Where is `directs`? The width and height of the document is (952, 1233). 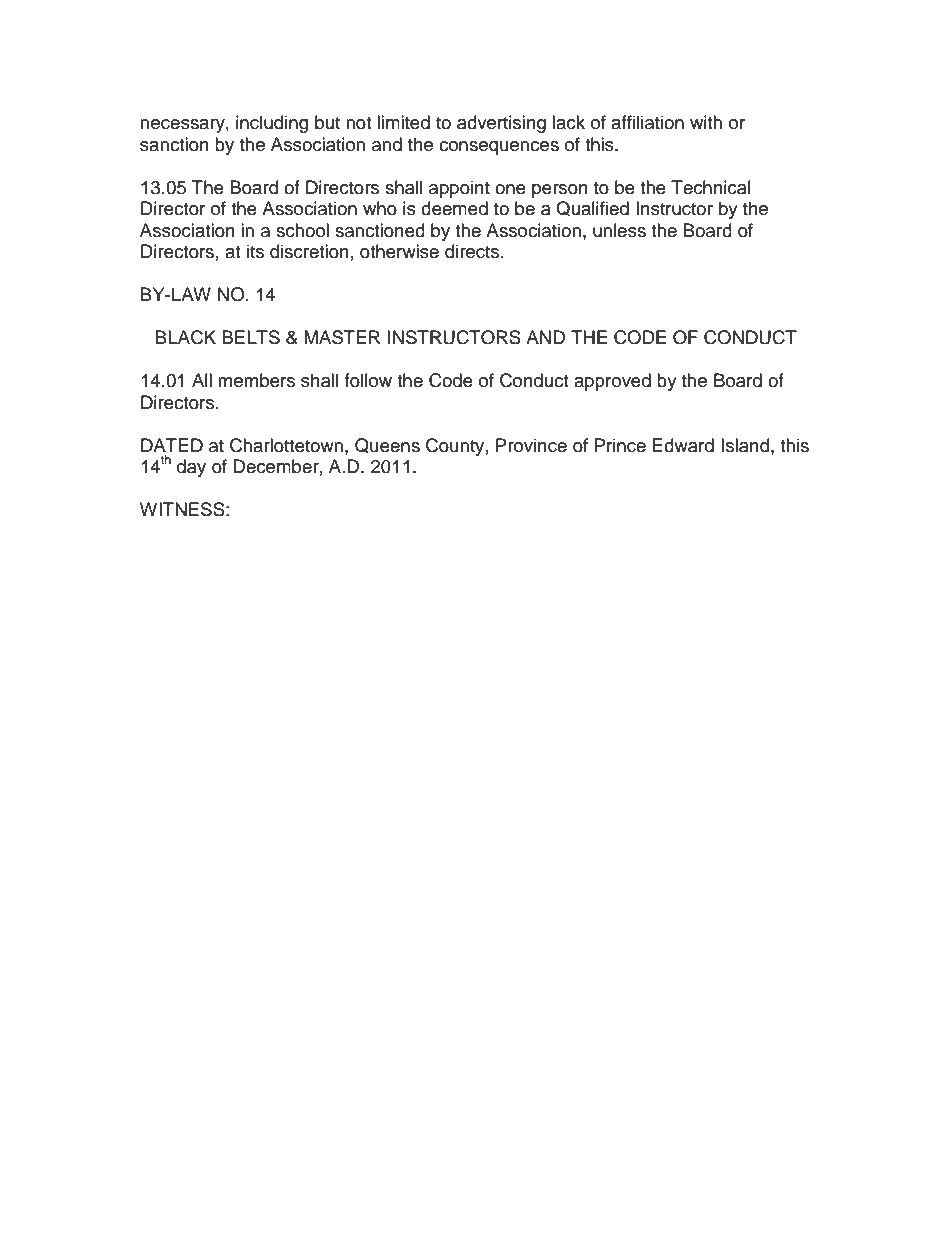
directs is located at coordinates (473, 251).
